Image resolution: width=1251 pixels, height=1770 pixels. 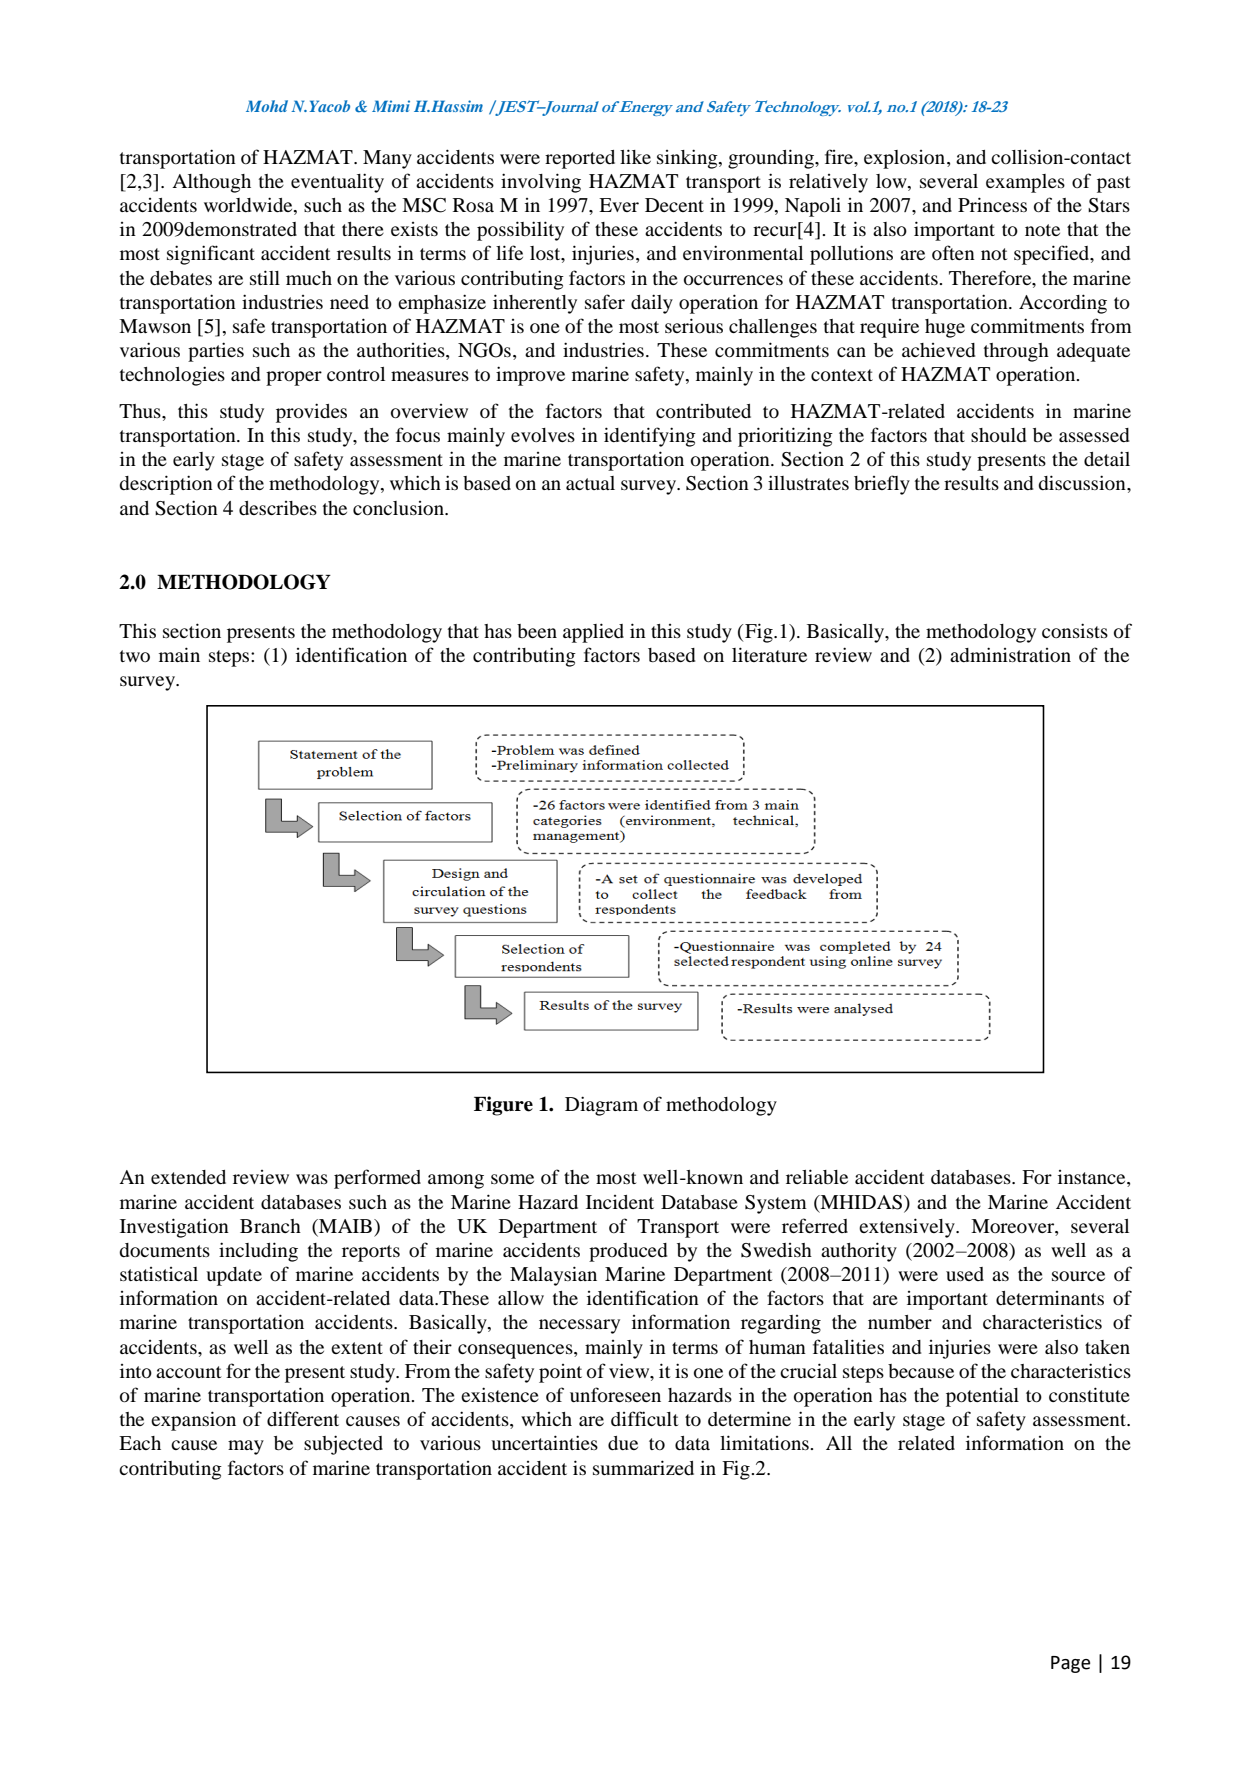 What do you see at coordinates (211, 183) in the screenshot?
I see `Although` at bounding box center [211, 183].
